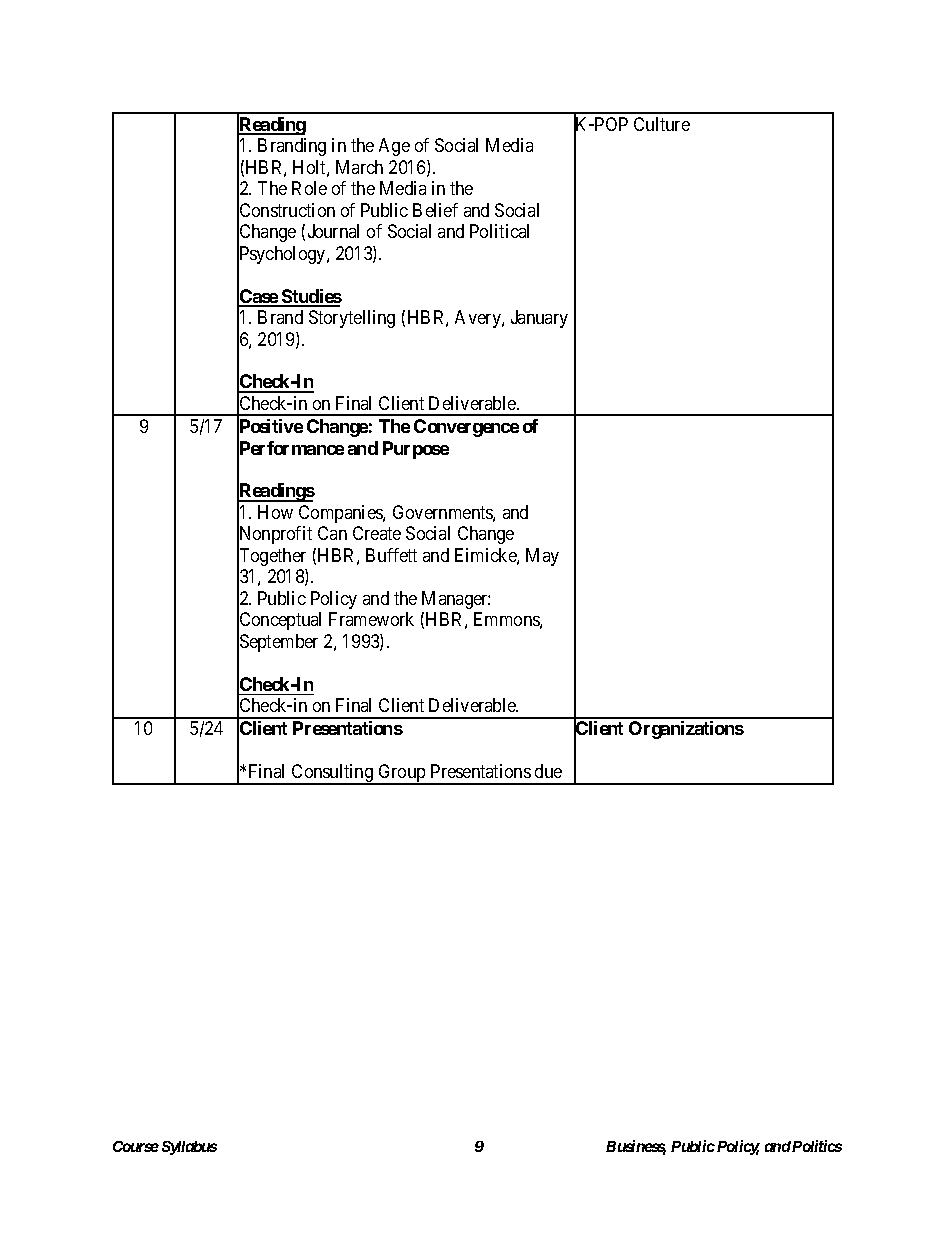  What do you see at coordinates (548, 771) in the screenshot?
I see `due` at bounding box center [548, 771].
